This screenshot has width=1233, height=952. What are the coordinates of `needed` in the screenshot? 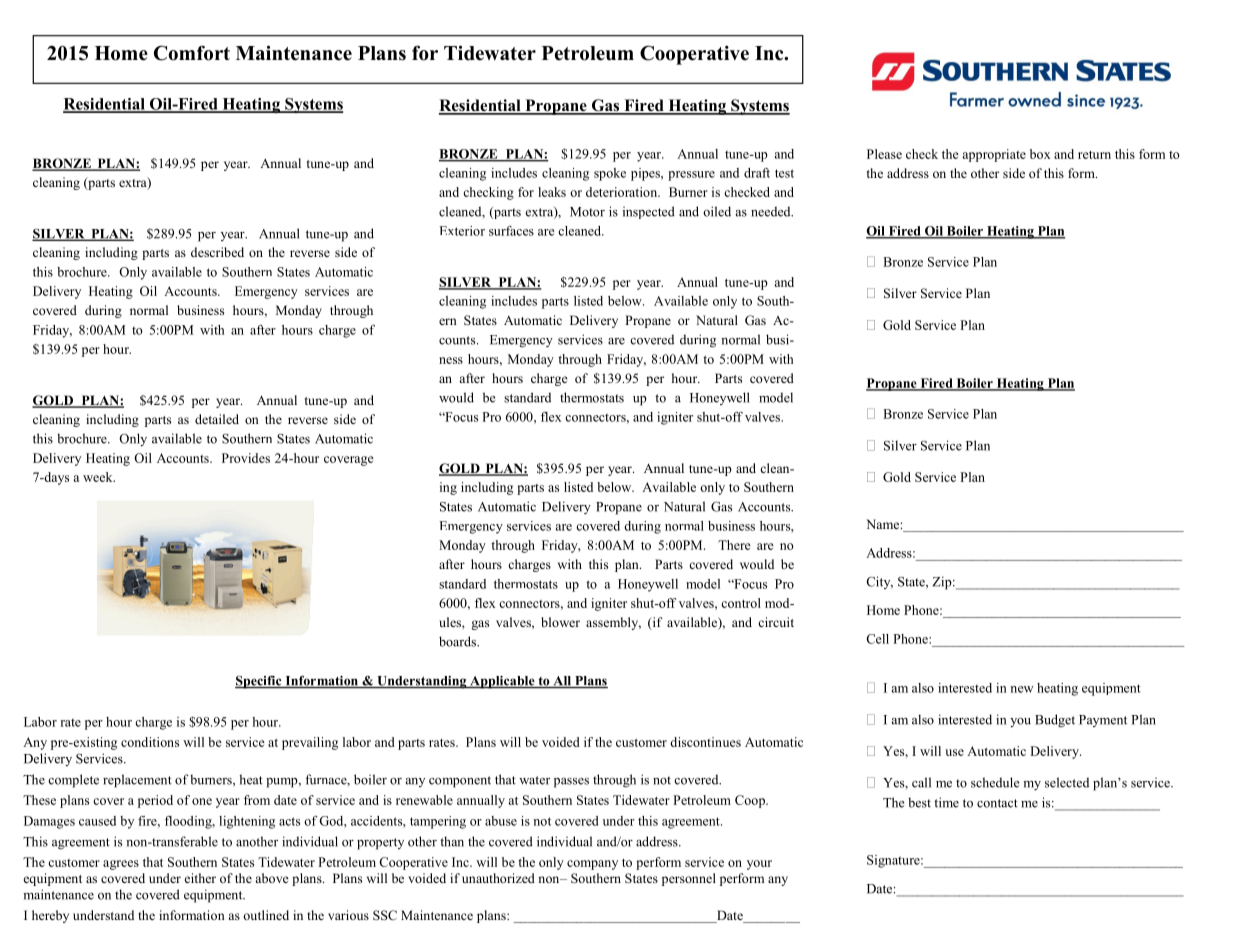 It's located at (772, 211).
